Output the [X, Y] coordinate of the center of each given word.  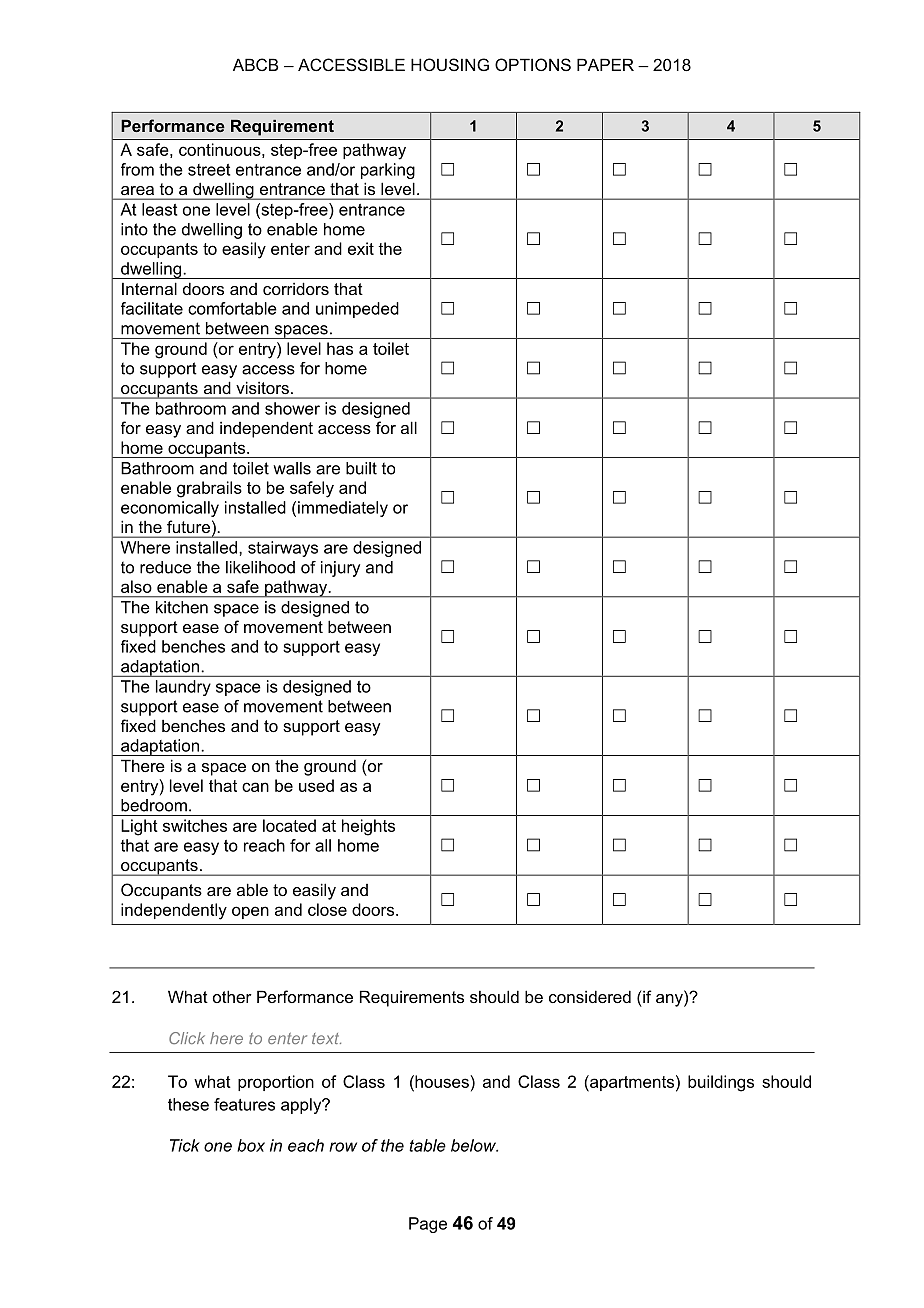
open [250, 912]
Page [428, 1225]
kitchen [182, 607]
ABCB [255, 64]
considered [590, 996]
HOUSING [450, 64]
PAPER [605, 64]
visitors [263, 388]
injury [340, 569]
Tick [185, 1145]
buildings [721, 1083]
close [327, 909]
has [340, 348]
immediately [343, 509]
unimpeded [357, 310]
